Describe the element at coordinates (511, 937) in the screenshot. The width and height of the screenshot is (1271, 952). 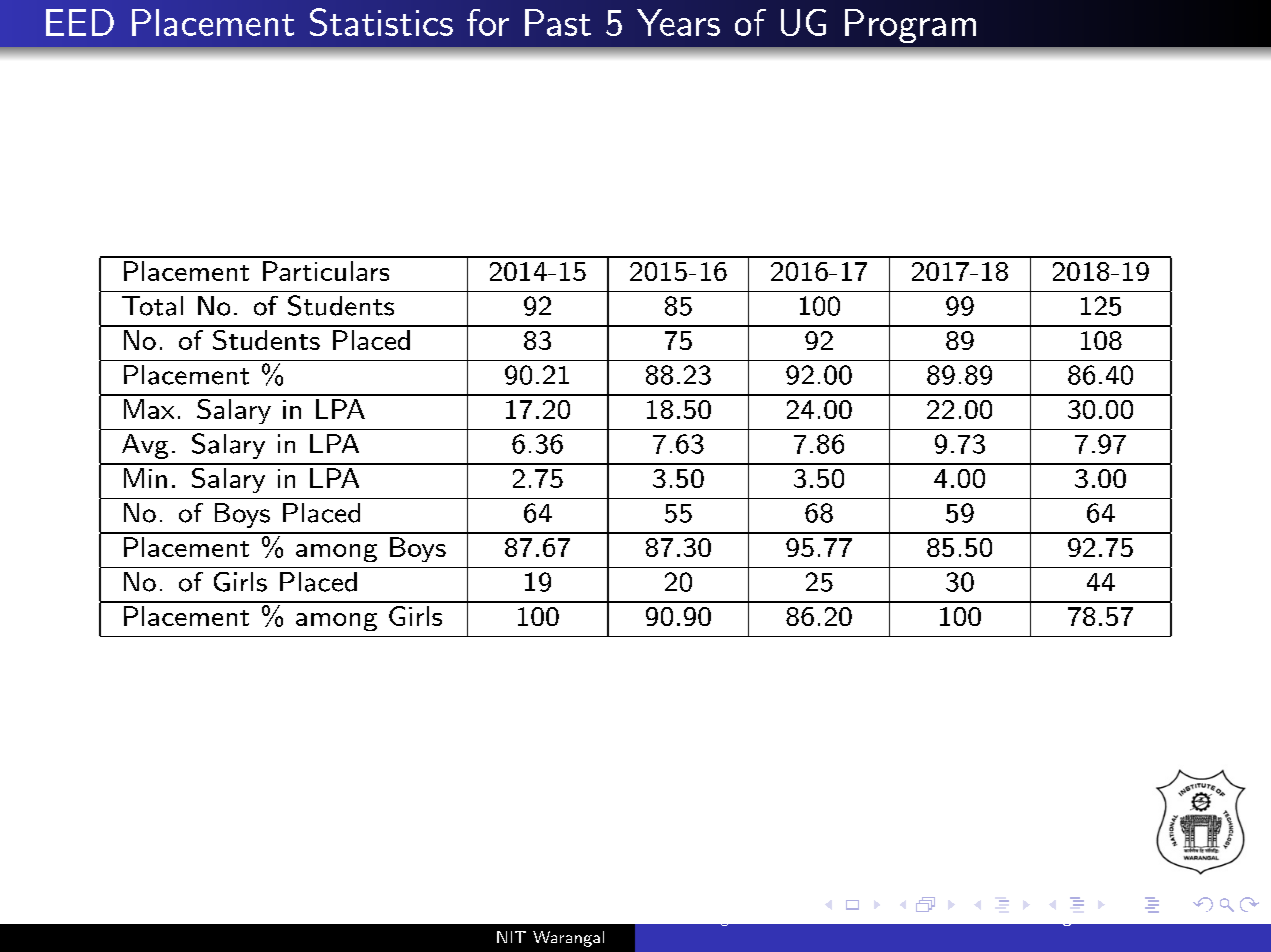
I see `NIT` at that location.
